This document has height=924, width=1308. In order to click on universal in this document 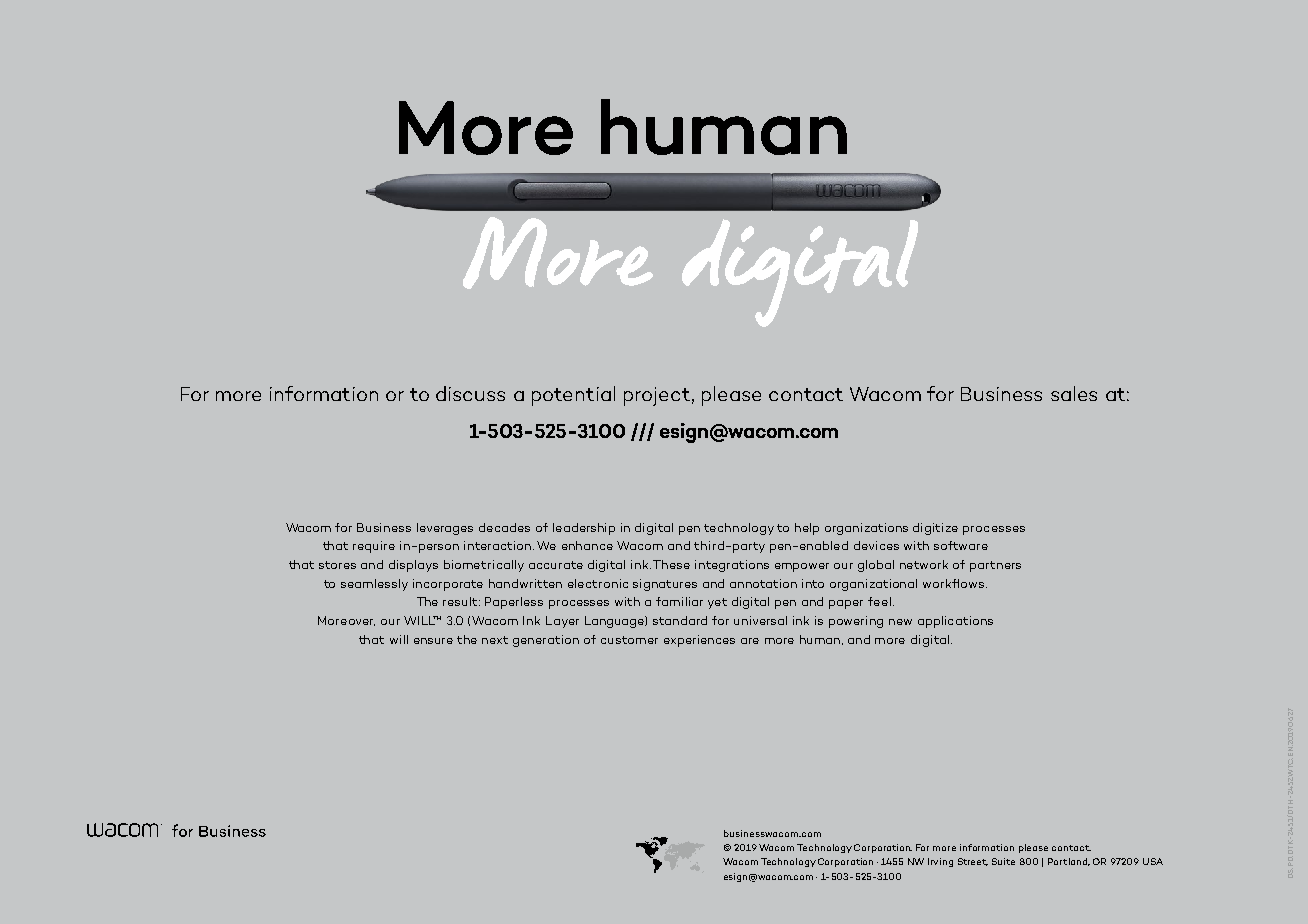, I will do `click(760, 620)`.
